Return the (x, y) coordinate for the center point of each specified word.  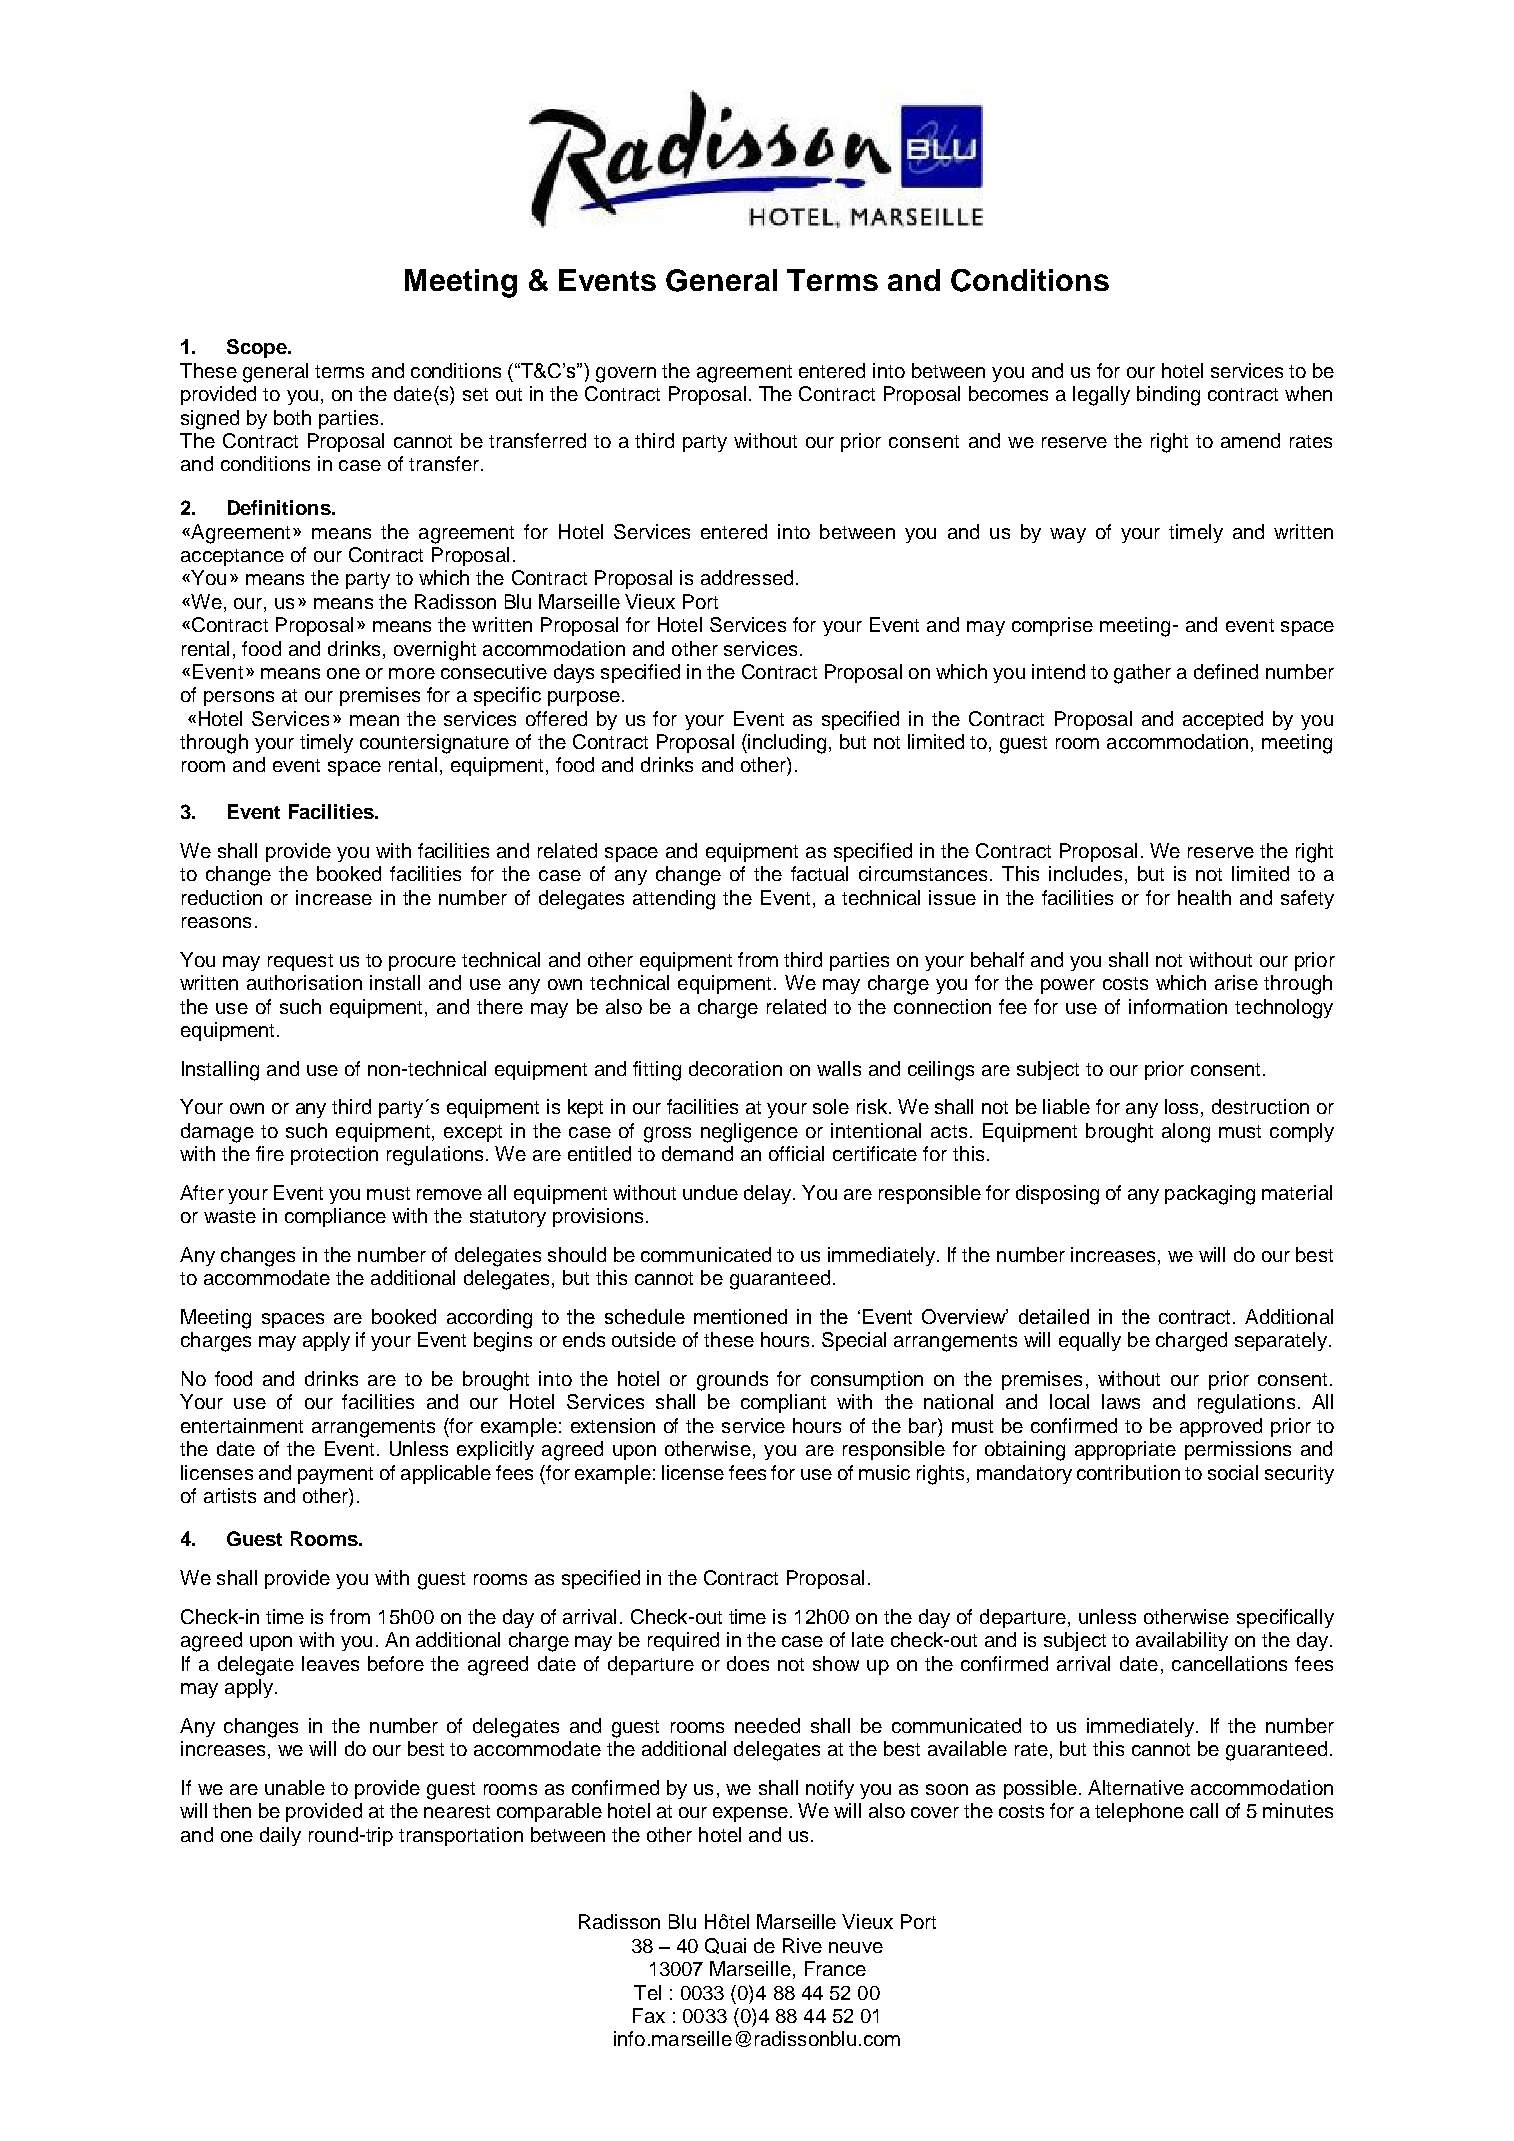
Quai (725, 1946)
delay (769, 1194)
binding (1168, 396)
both (292, 417)
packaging (1210, 1195)
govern (626, 375)
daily (280, 1836)
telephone (1139, 1812)
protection (334, 1155)
